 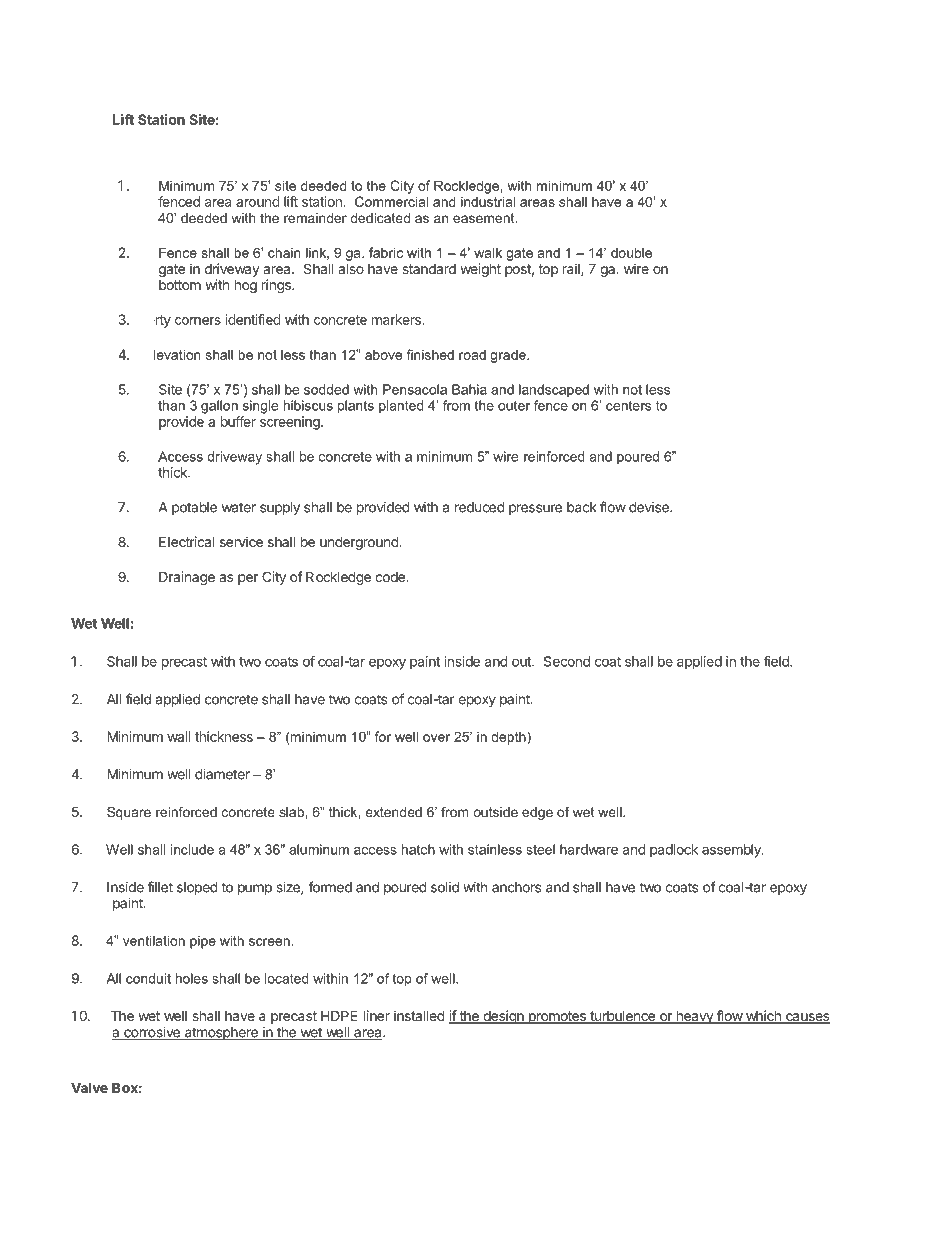 What do you see at coordinates (415, 389) in the image?
I see `Pensacola` at bounding box center [415, 389].
